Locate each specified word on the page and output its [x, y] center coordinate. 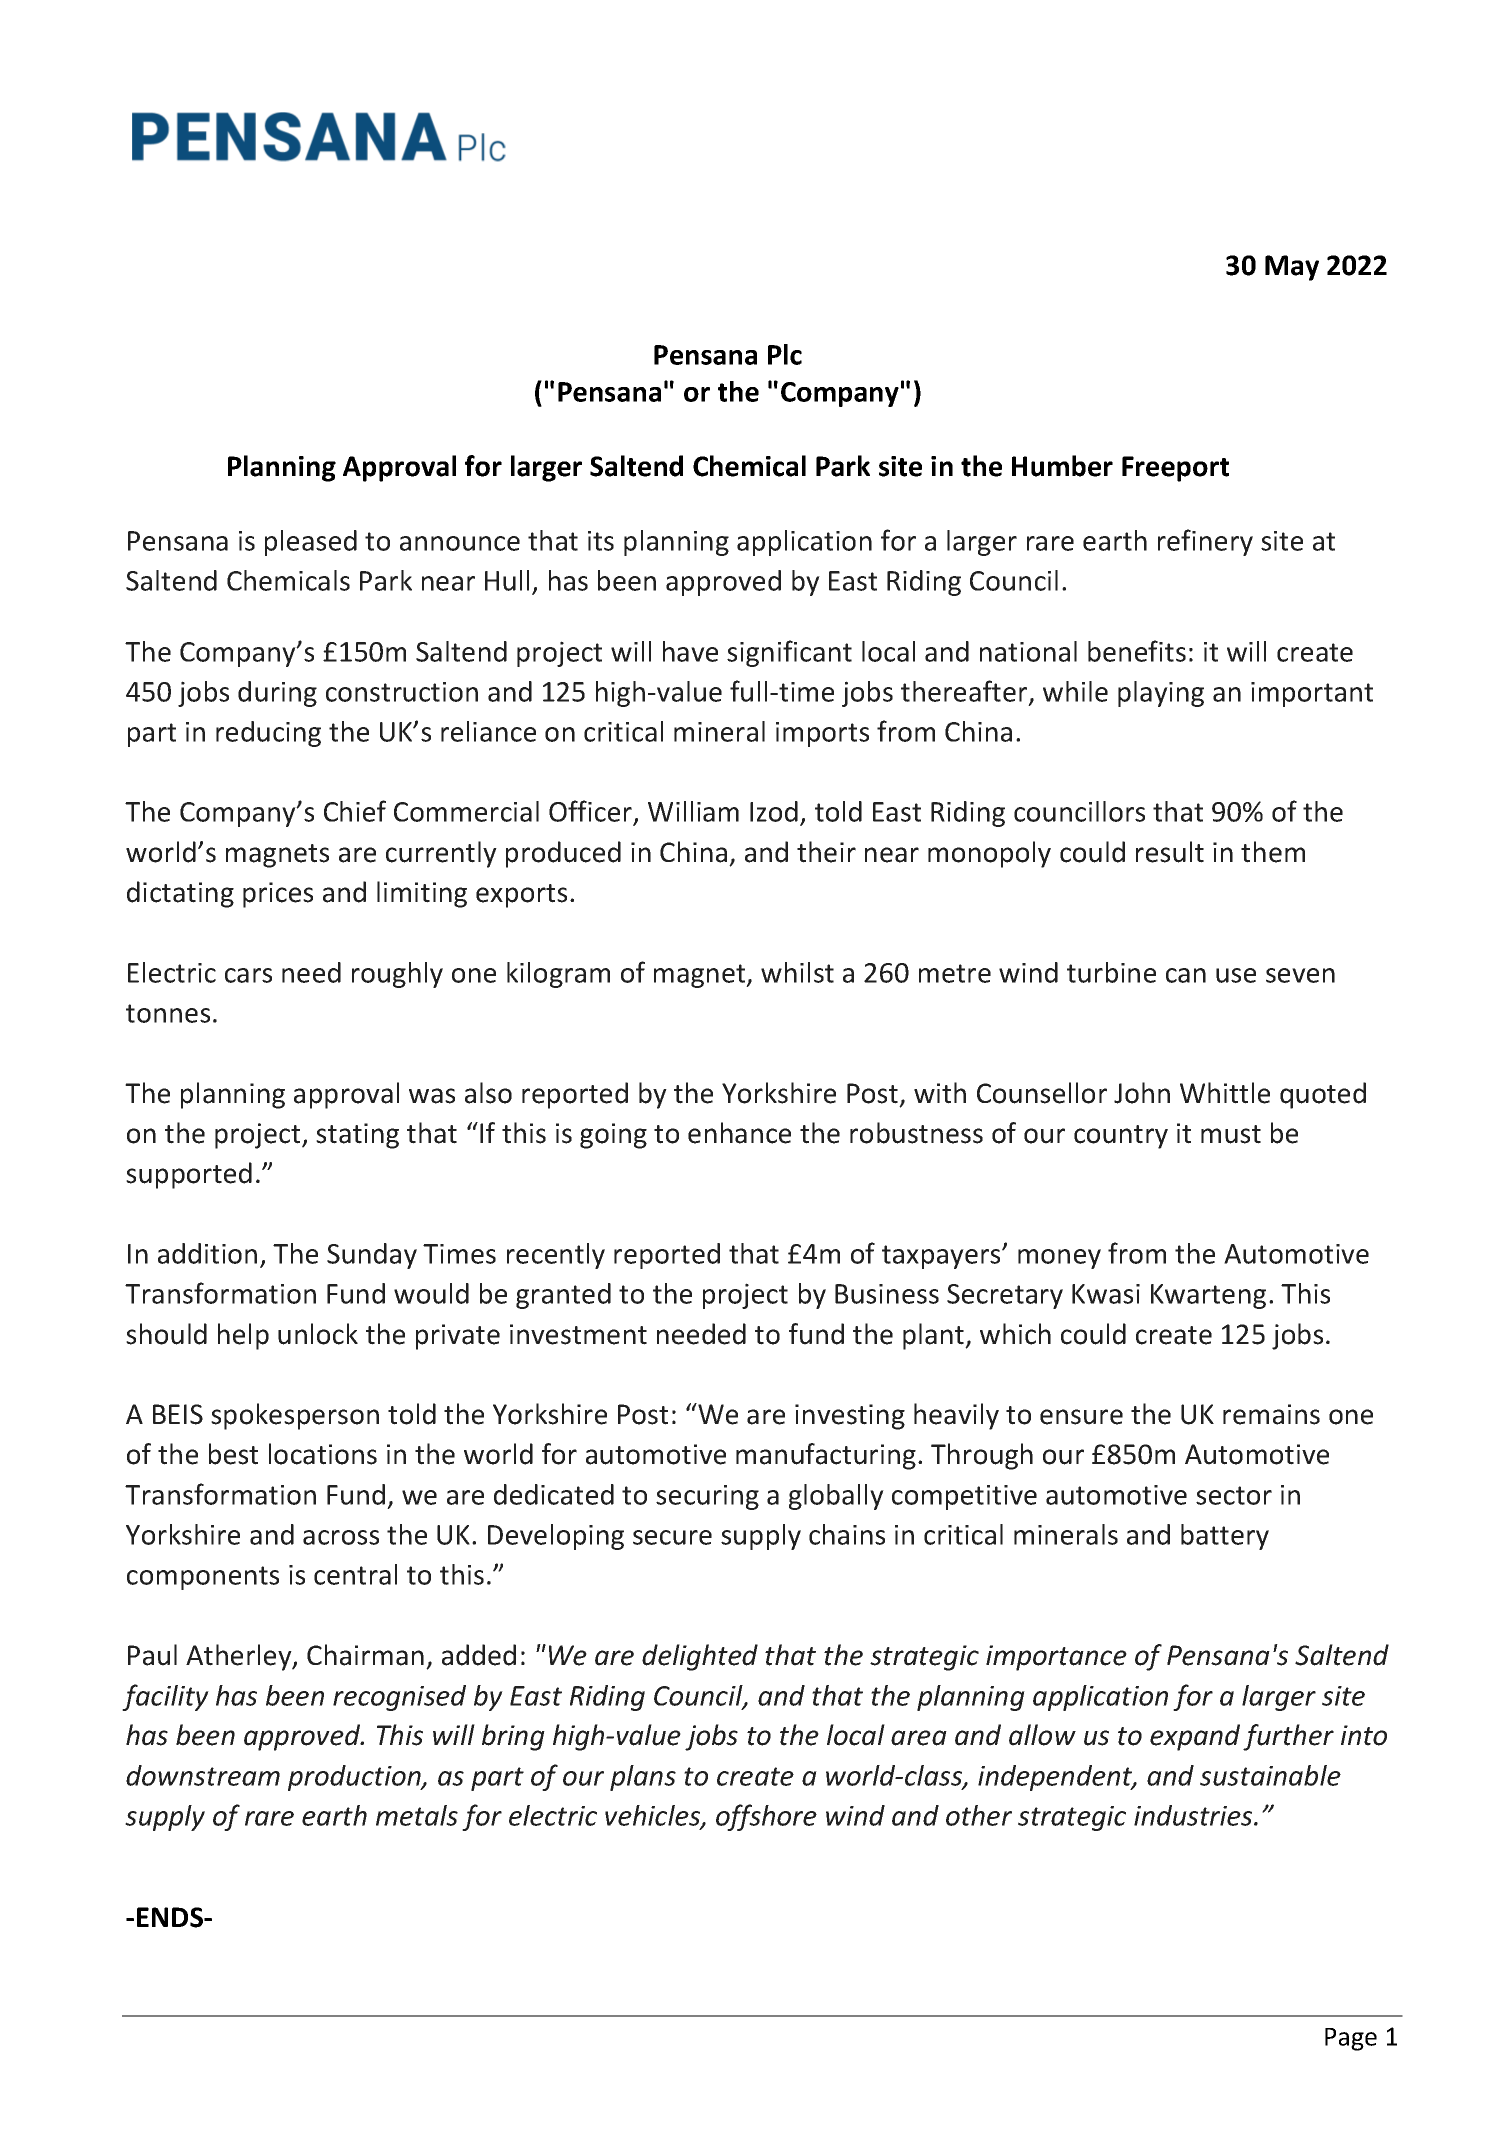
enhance [739, 1133]
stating [357, 1136]
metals [417, 1815]
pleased [311, 543]
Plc [785, 354]
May [1292, 268]
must [1231, 1134]
